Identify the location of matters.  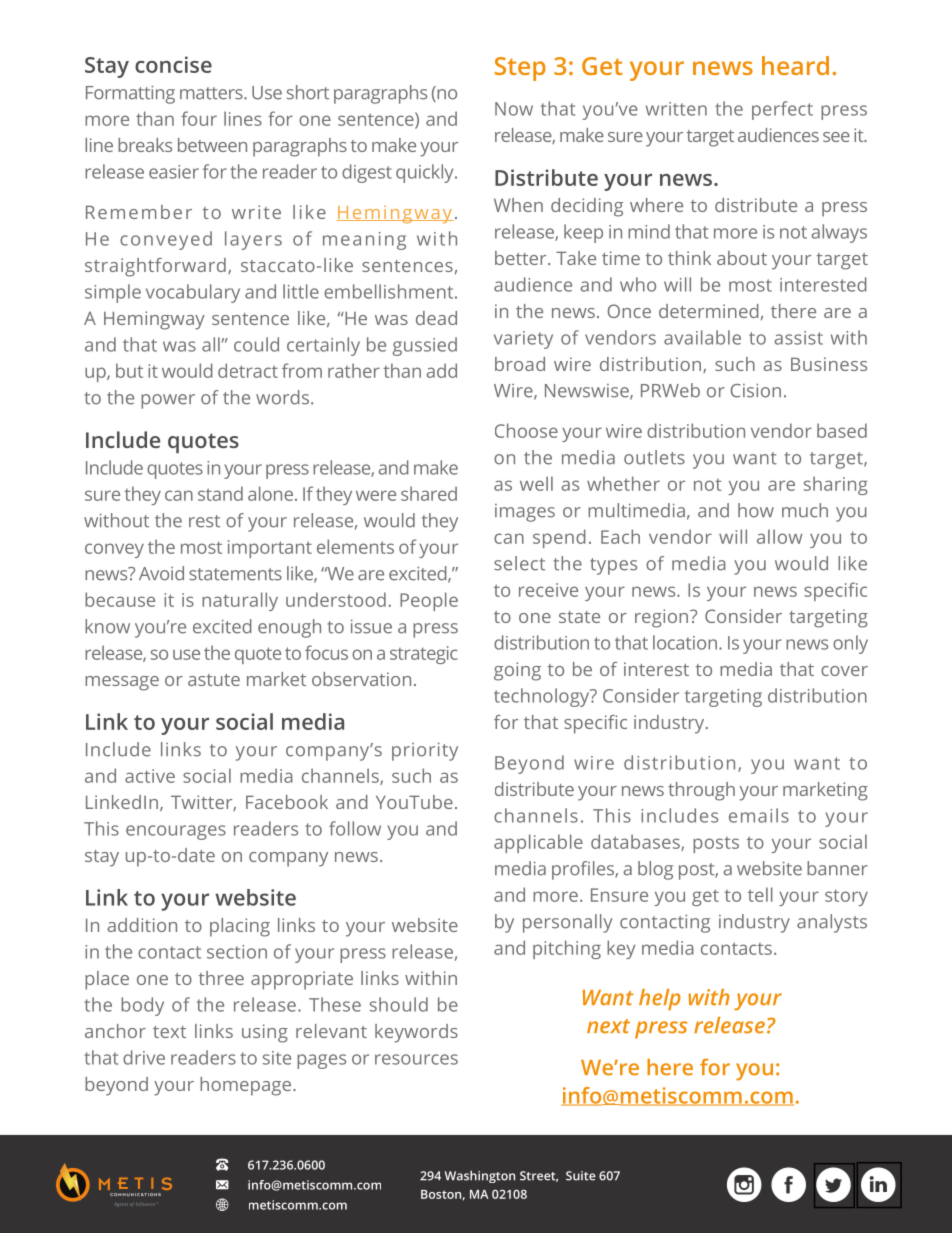
(212, 93).
